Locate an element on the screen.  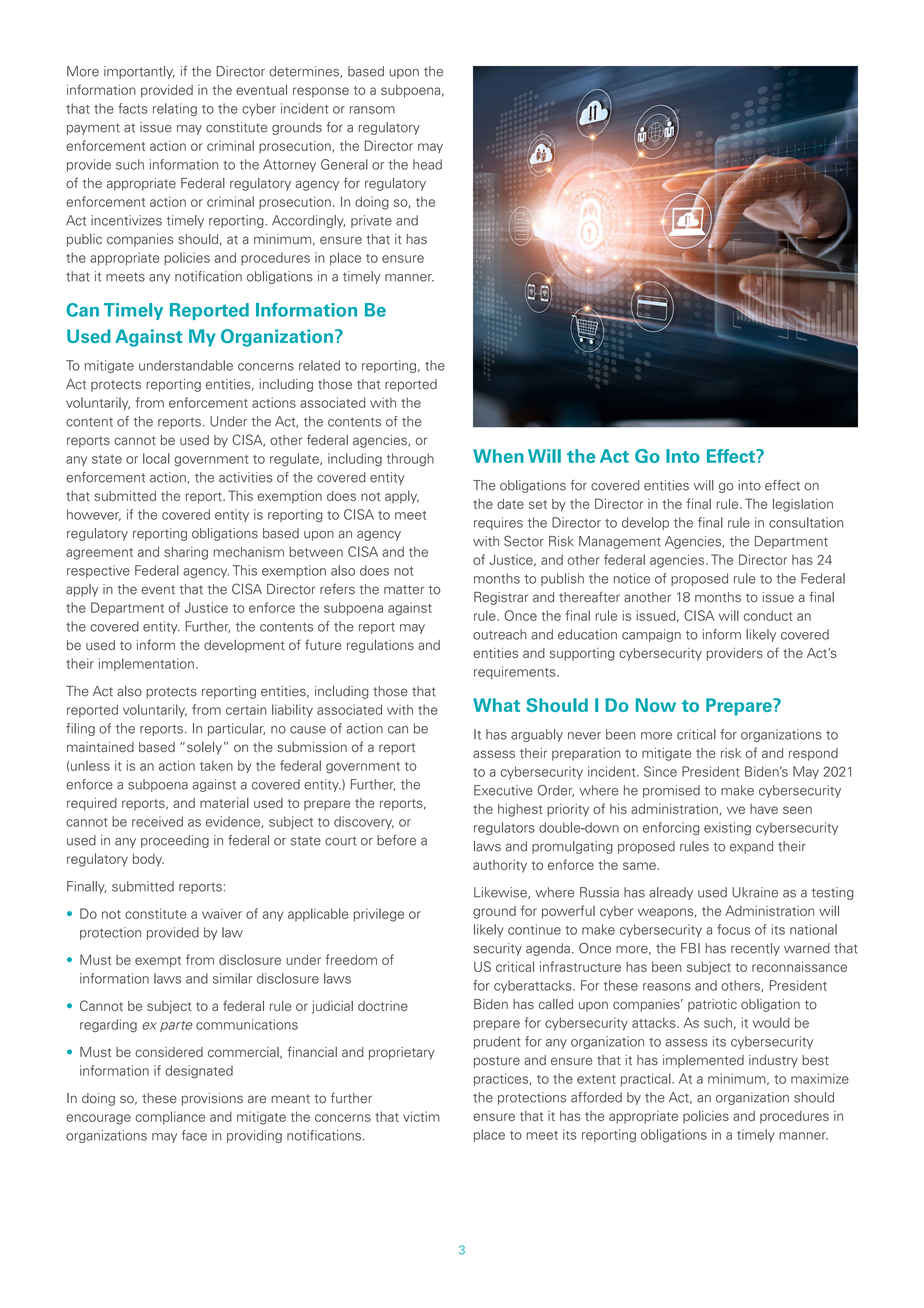
compliance is located at coordinates (170, 1117).
